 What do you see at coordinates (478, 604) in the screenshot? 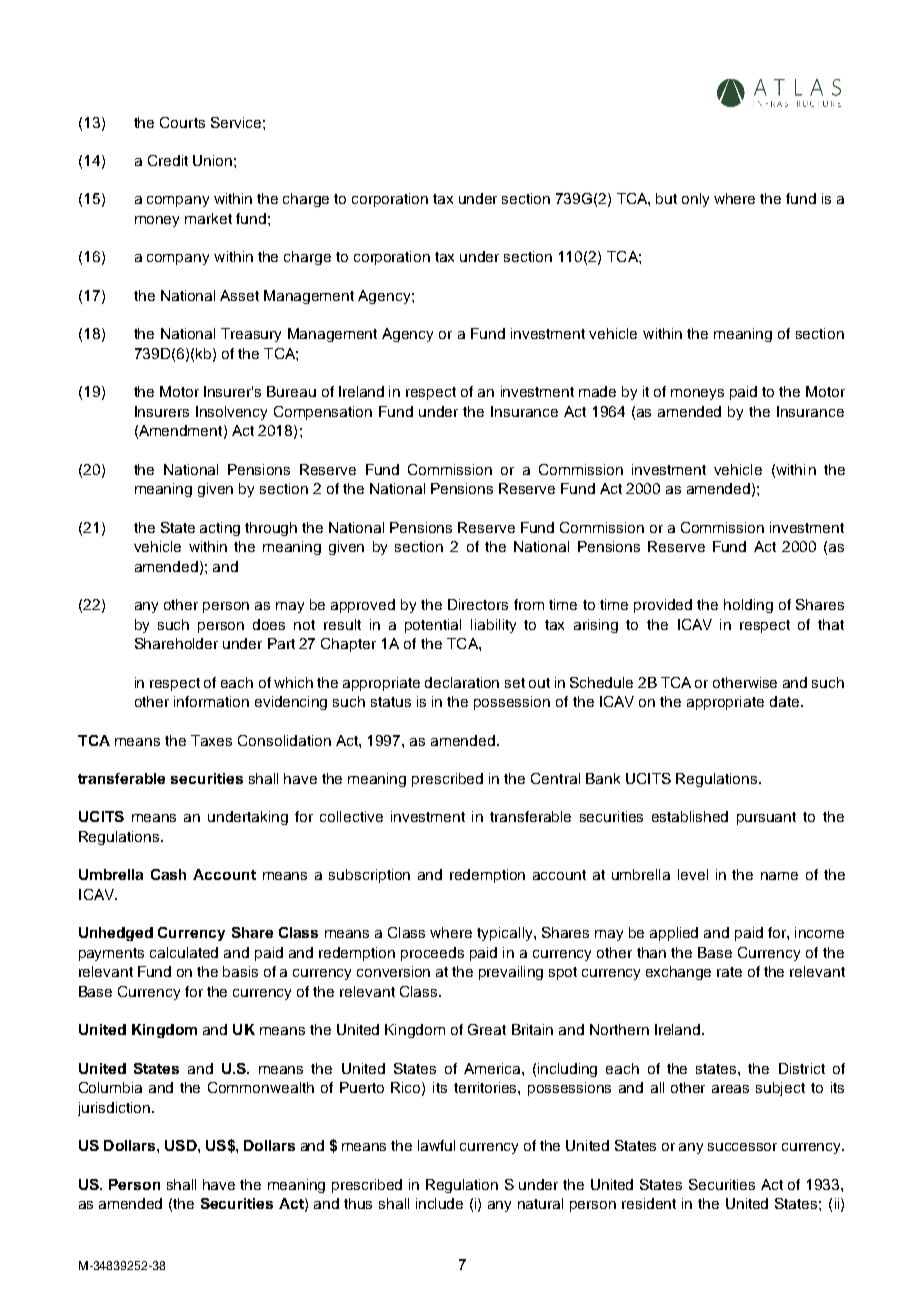
I see `Directors` at bounding box center [478, 604].
